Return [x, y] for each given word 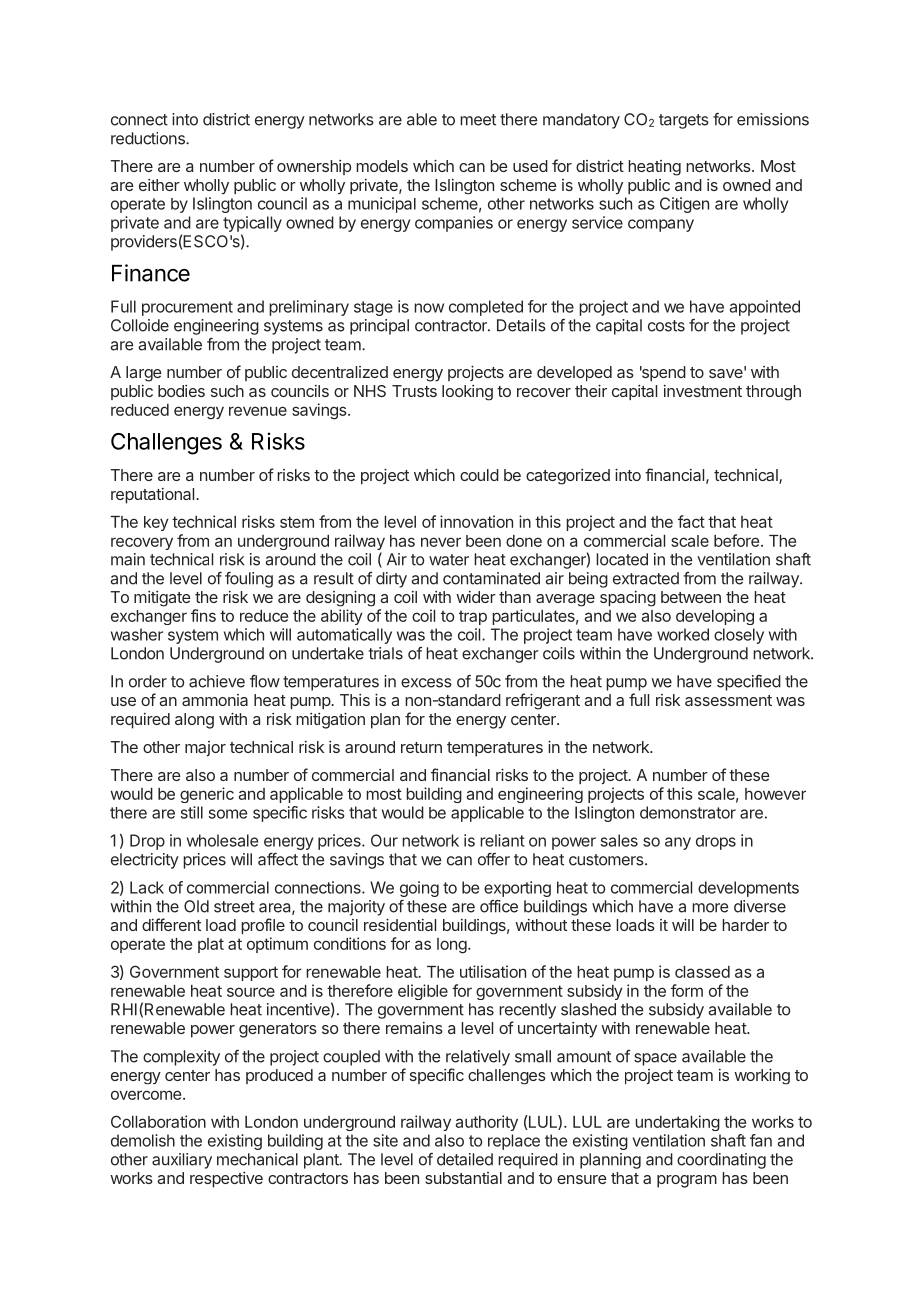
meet [478, 120]
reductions [149, 138]
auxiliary [182, 1161]
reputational [152, 496]
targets [684, 121]
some [228, 814]
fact [691, 521]
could [479, 475]
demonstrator [688, 812]
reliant [502, 840]
